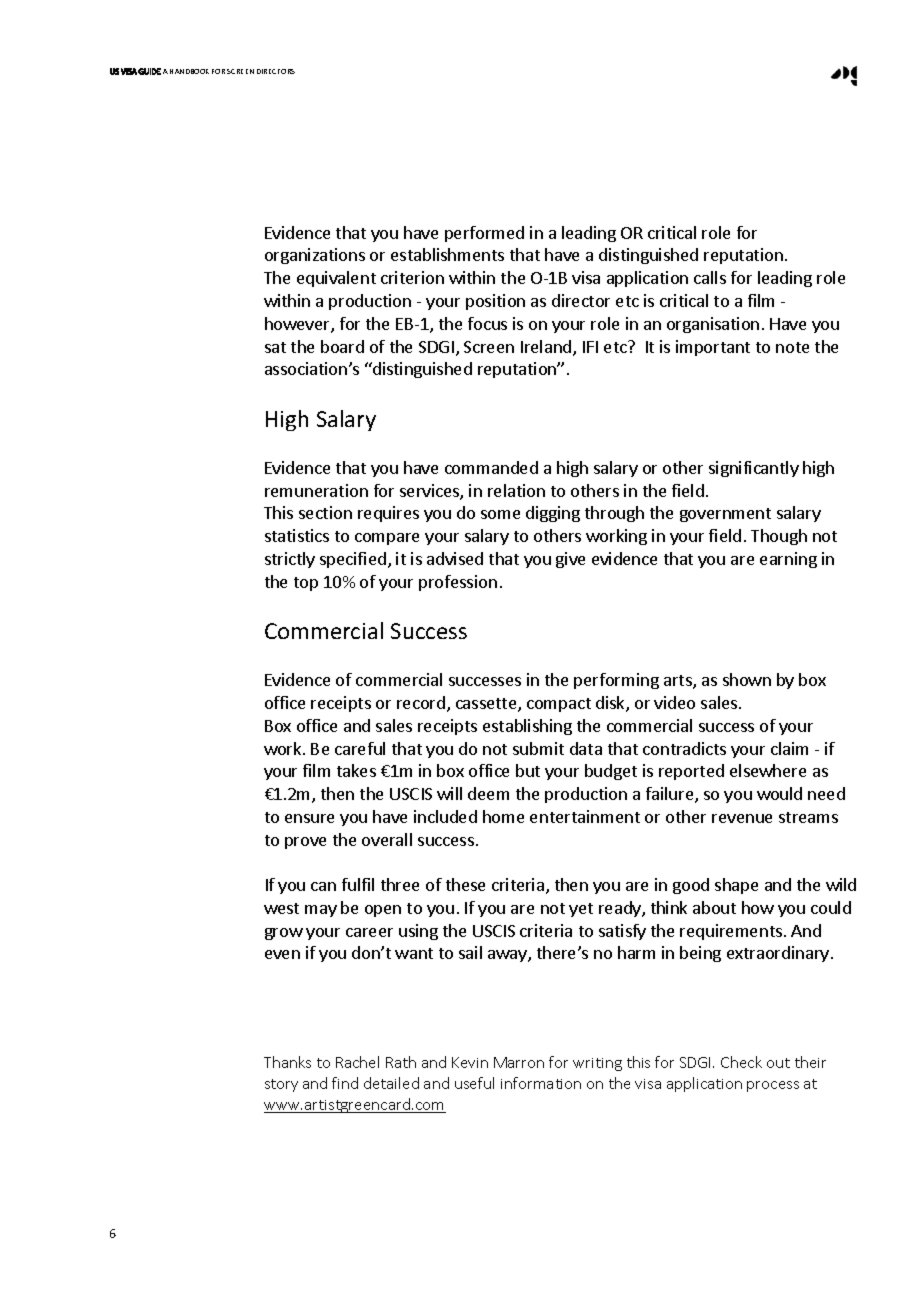 Image resolution: width=924 pixels, height=1308 pixels. Describe the element at coordinates (484, 234) in the screenshot. I see `performed` at that location.
